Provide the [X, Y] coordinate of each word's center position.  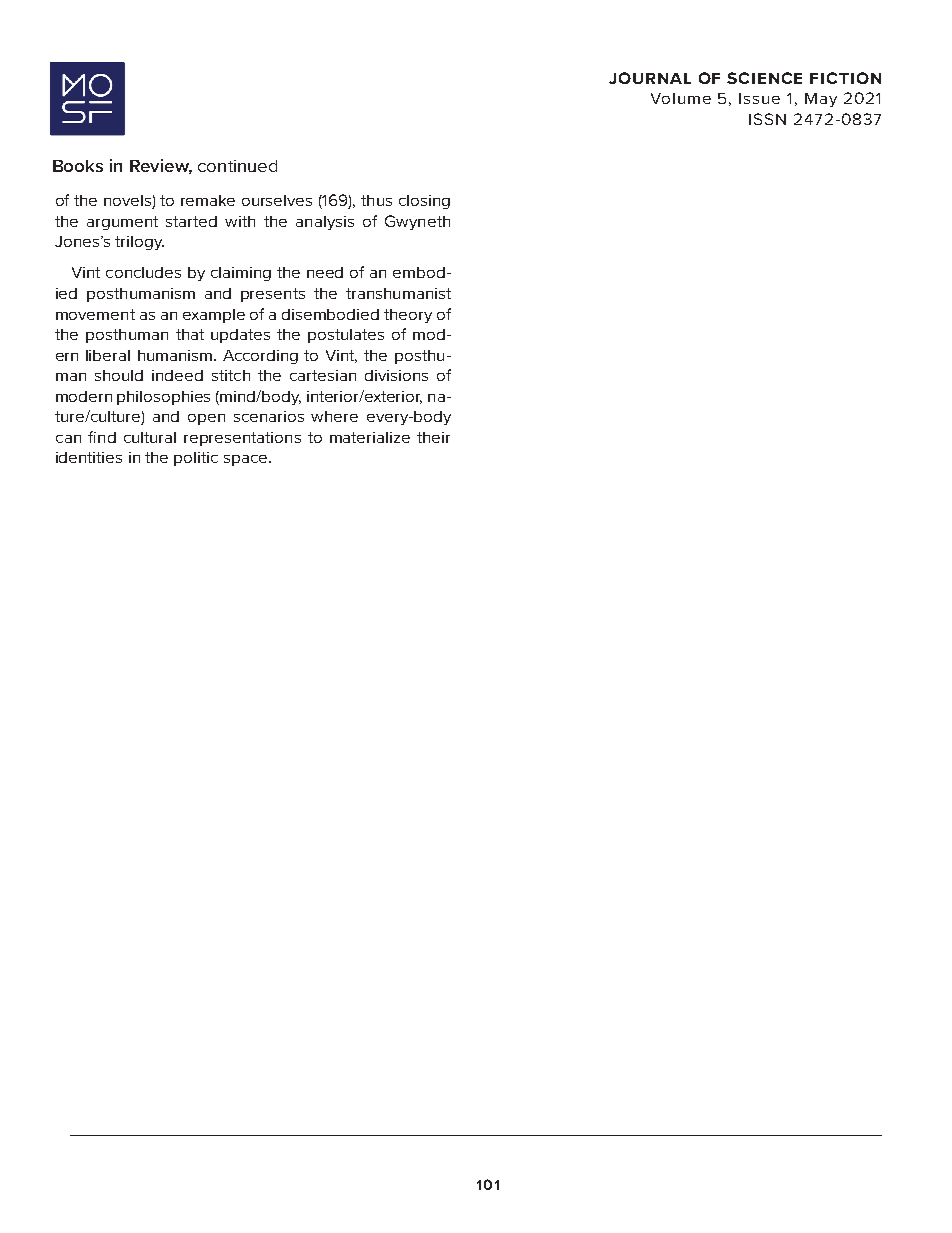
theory [408, 316]
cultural [150, 437]
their [433, 437]
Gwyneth [417, 222]
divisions [396, 375]
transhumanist [398, 293]
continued [237, 166]
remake [208, 200]
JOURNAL [650, 78]
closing [424, 202]
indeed [177, 375]
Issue [759, 98]
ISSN [767, 119]
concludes [143, 272]
